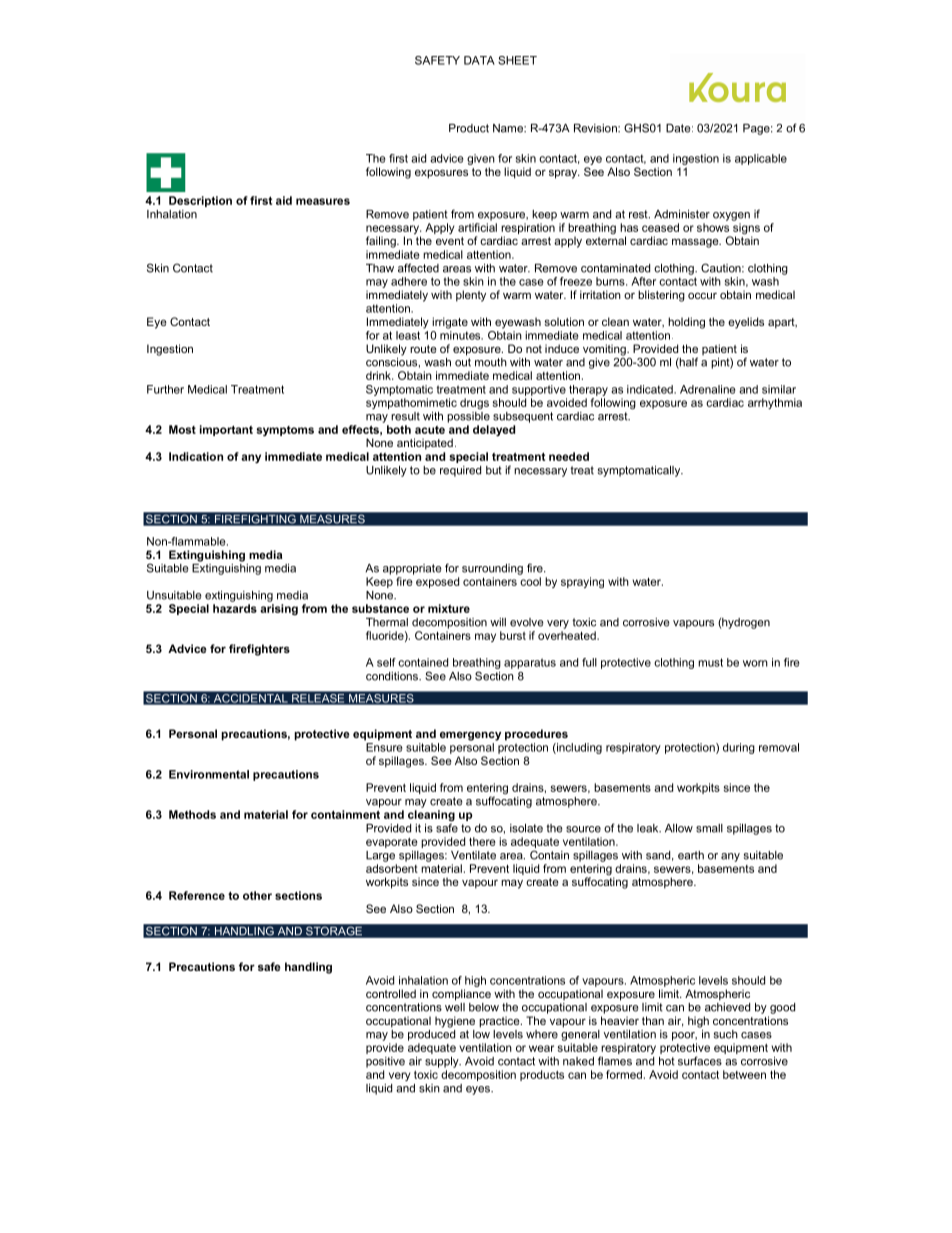  What do you see at coordinates (385, 1062) in the page?
I see `positive` at bounding box center [385, 1062].
